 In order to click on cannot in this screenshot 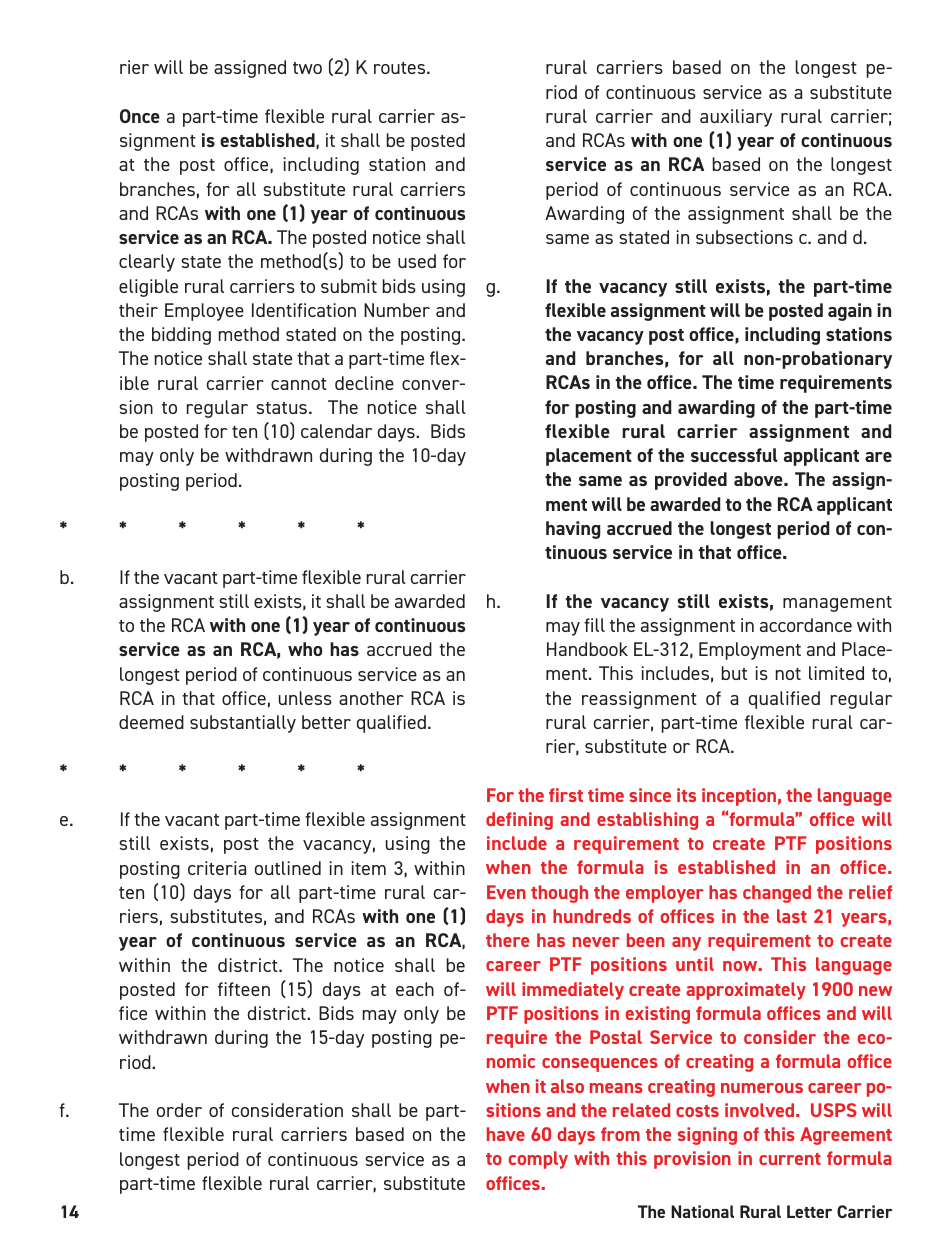, I will do `click(299, 384)`.
